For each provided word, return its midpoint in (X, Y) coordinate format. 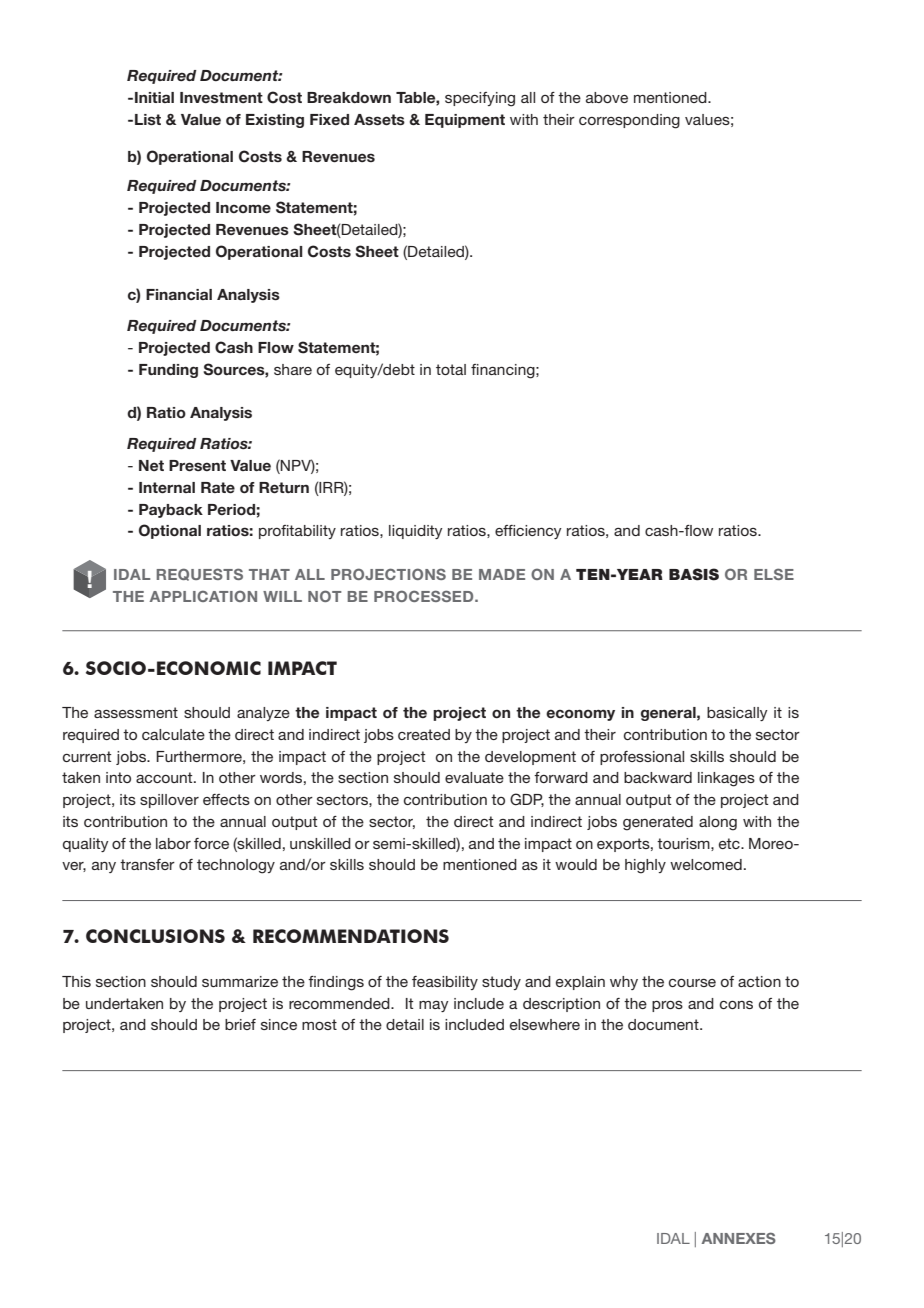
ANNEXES (739, 1238)
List (148, 120)
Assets (379, 120)
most (319, 1024)
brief (240, 1024)
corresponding (629, 121)
